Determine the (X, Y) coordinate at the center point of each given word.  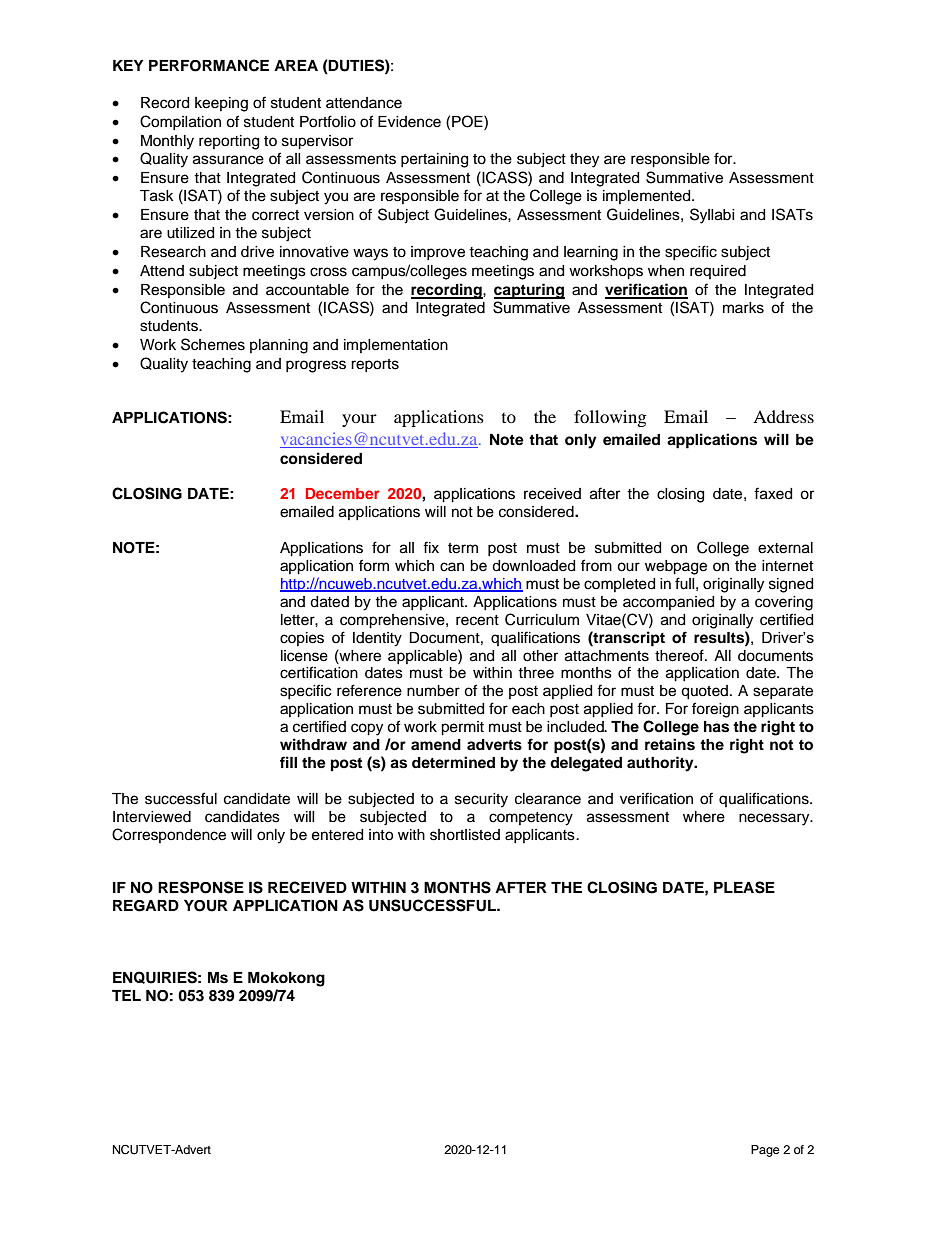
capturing (529, 291)
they (584, 160)
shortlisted (465, 835)
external (785, 548)
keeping (221, 104)
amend (436, 744)
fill (288, 762)
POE (468, 121)
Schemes (213, 344)
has (716, 727)
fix (431, 547)
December (343, 493)
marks (743, 308)
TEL (126, 995)
